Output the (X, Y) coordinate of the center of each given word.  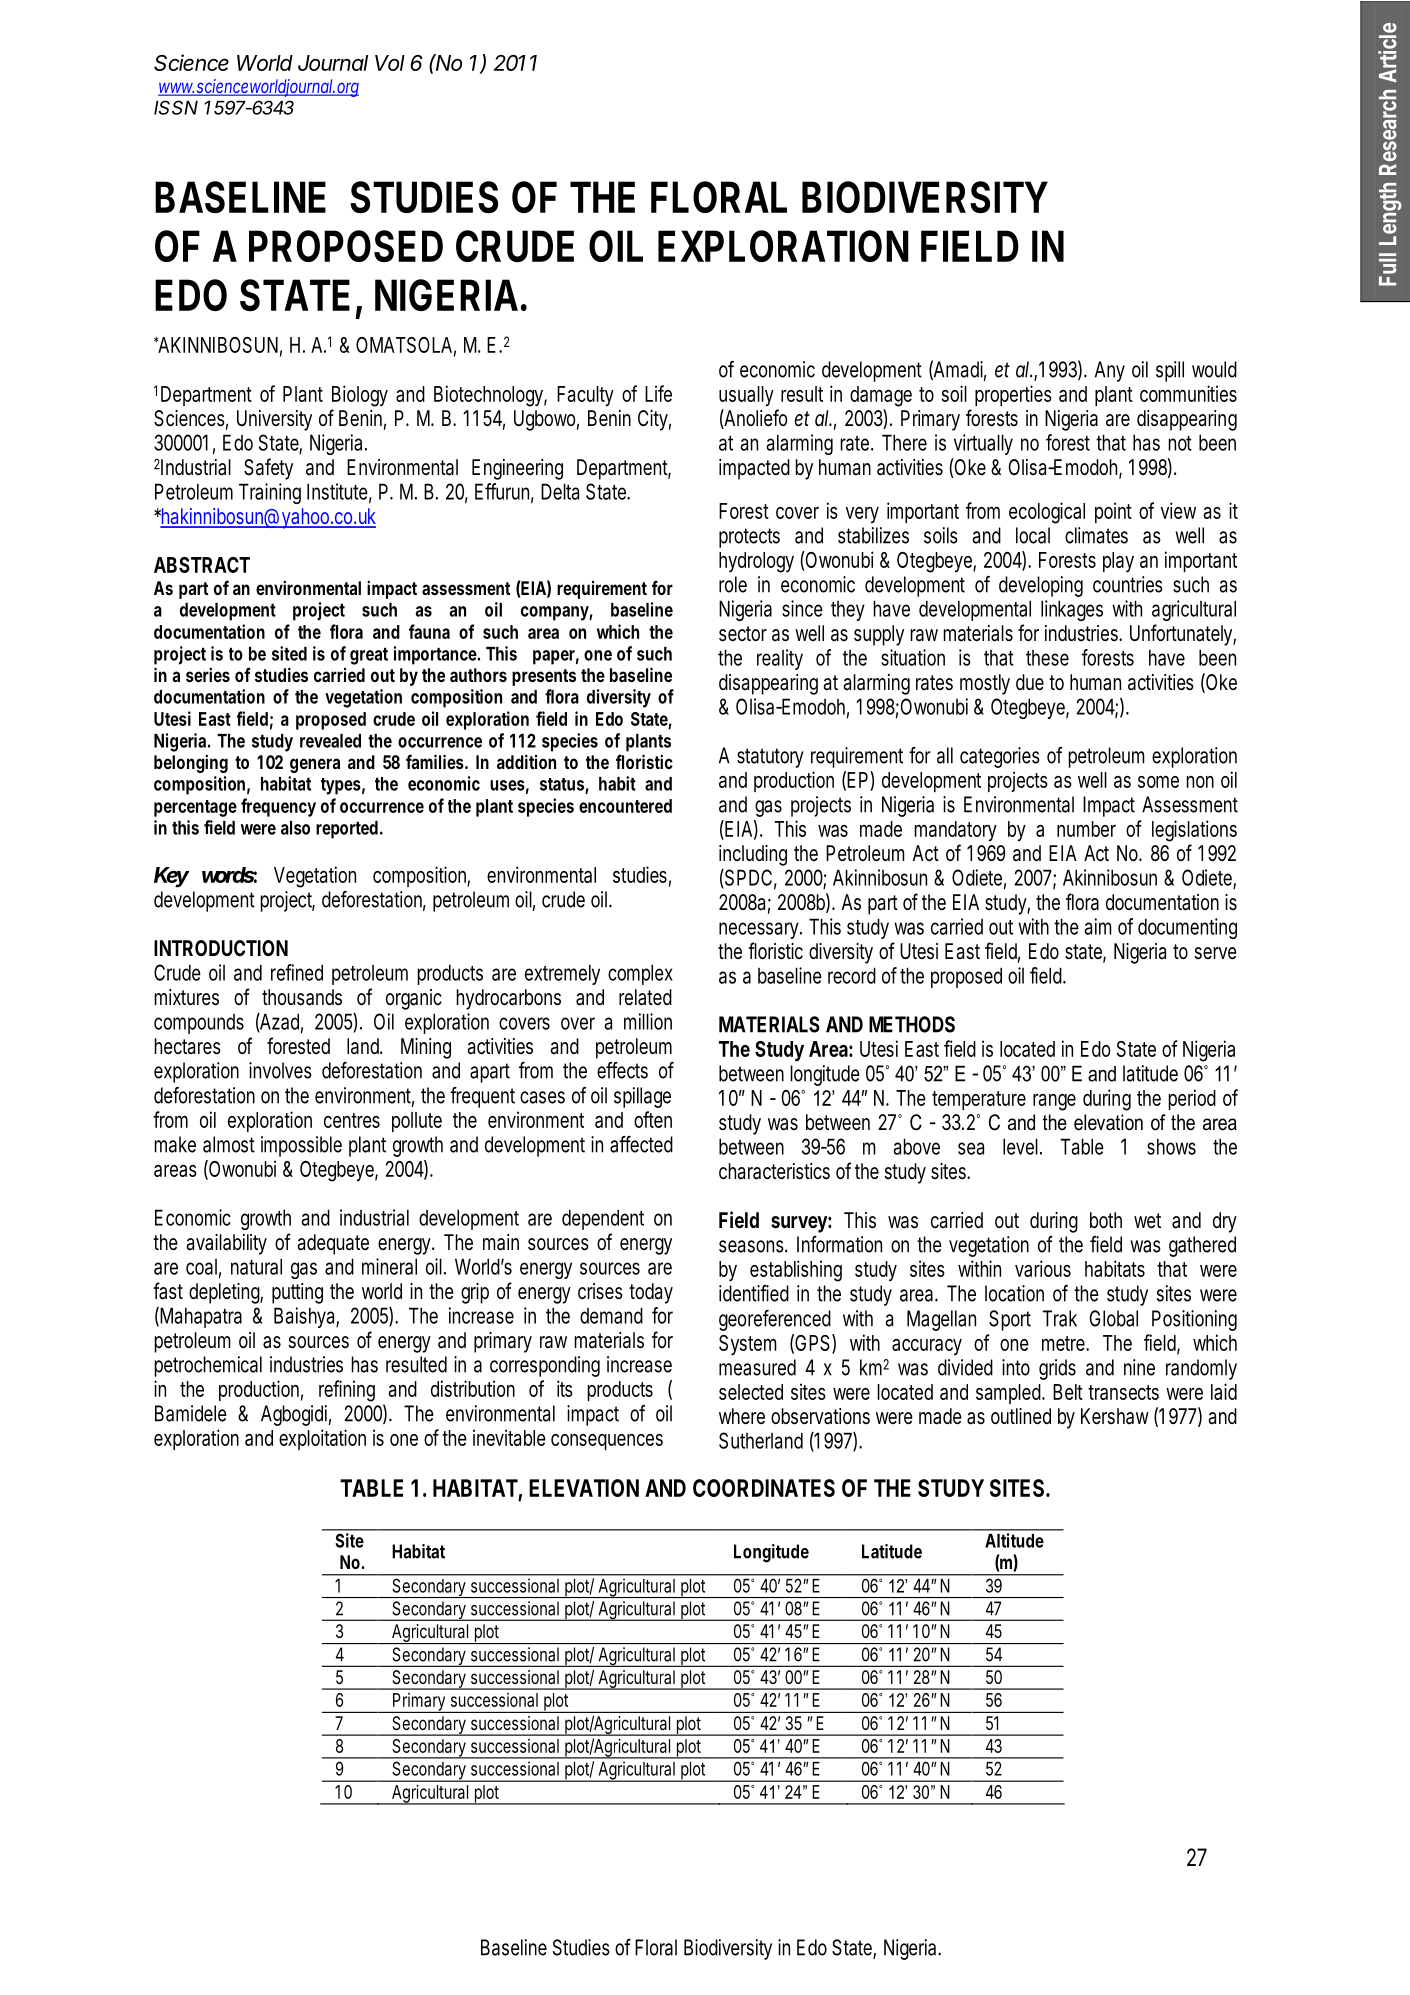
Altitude (1014, 1540)
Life (658, 393)
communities (1188, 393)
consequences (607, 1442)
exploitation (322, 1439)
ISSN (176, 107)
